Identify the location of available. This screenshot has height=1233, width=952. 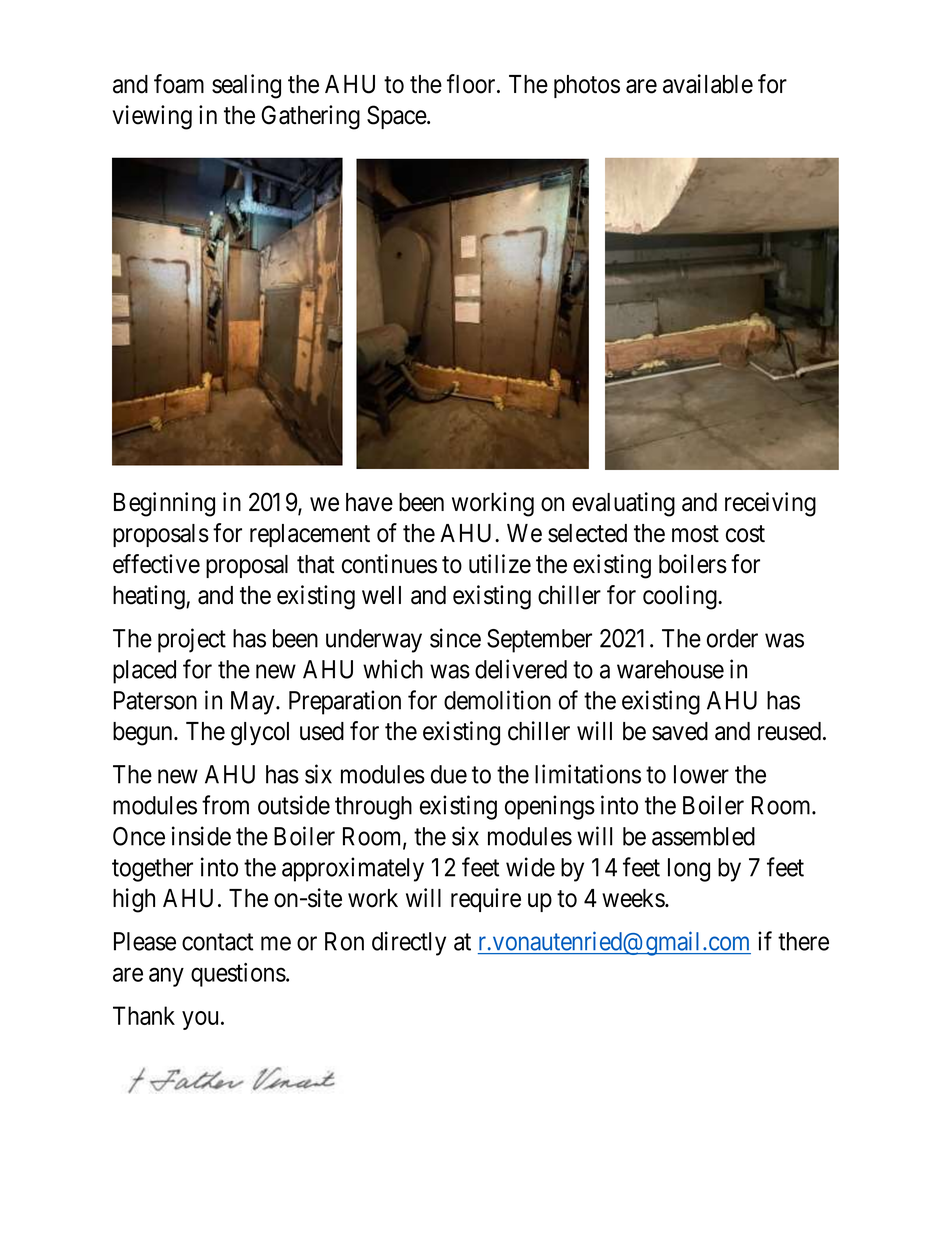
(708, 84).
